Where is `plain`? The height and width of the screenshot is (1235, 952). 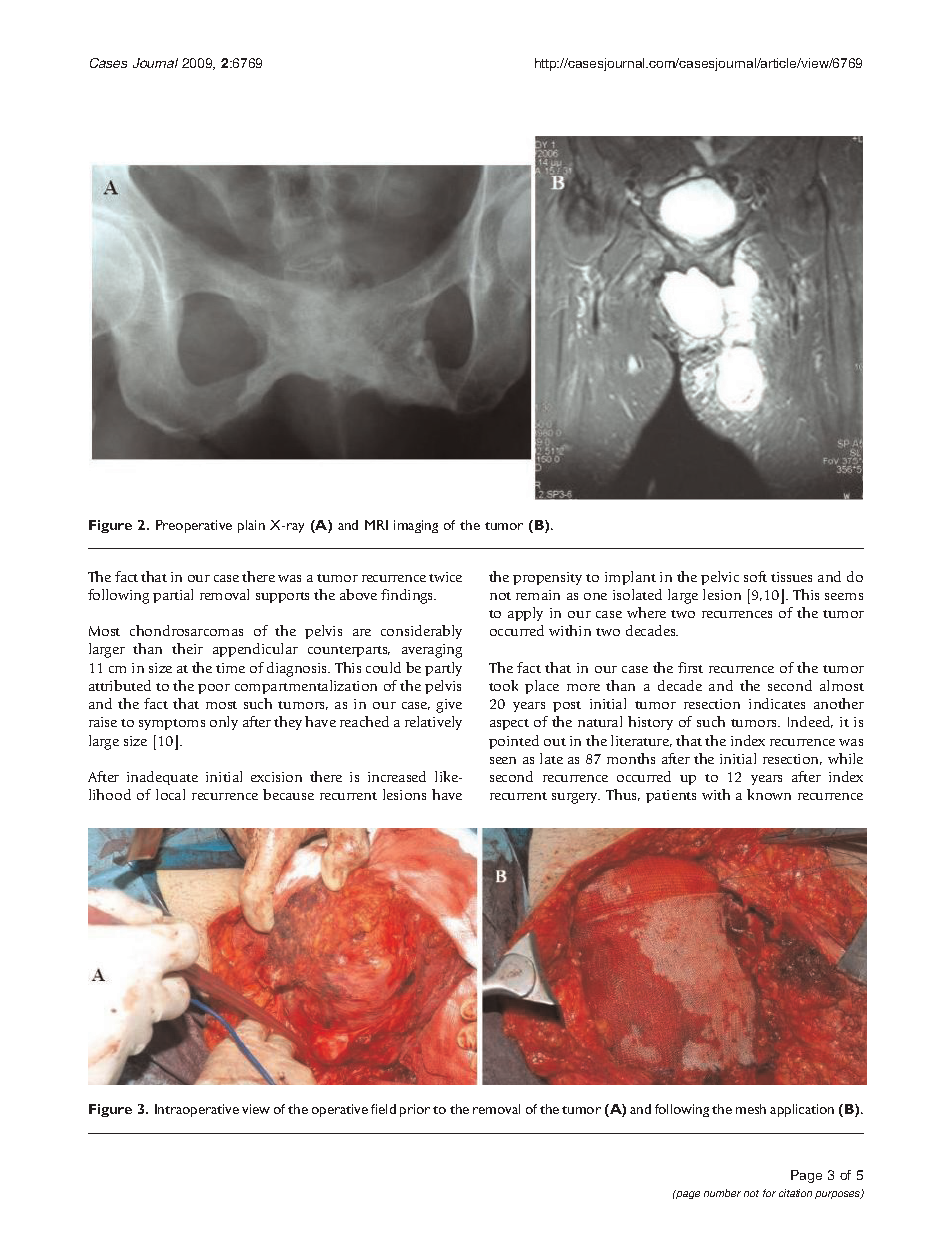 plain is located at coordinates (251, 526).
